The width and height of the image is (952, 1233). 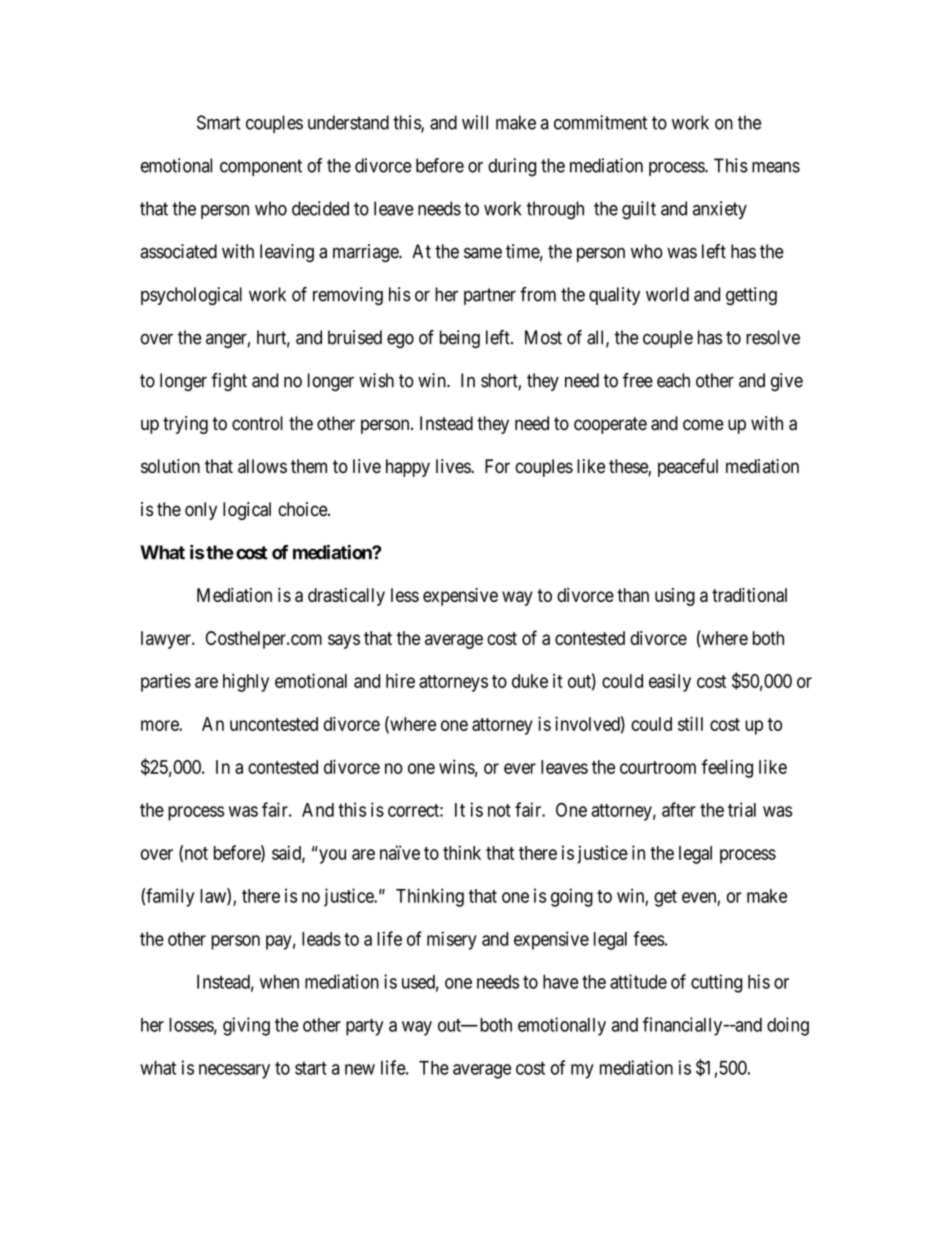 What do you see at coordinates (332, 856) in the image?
I see `you` at bounding box center [332, 856].
